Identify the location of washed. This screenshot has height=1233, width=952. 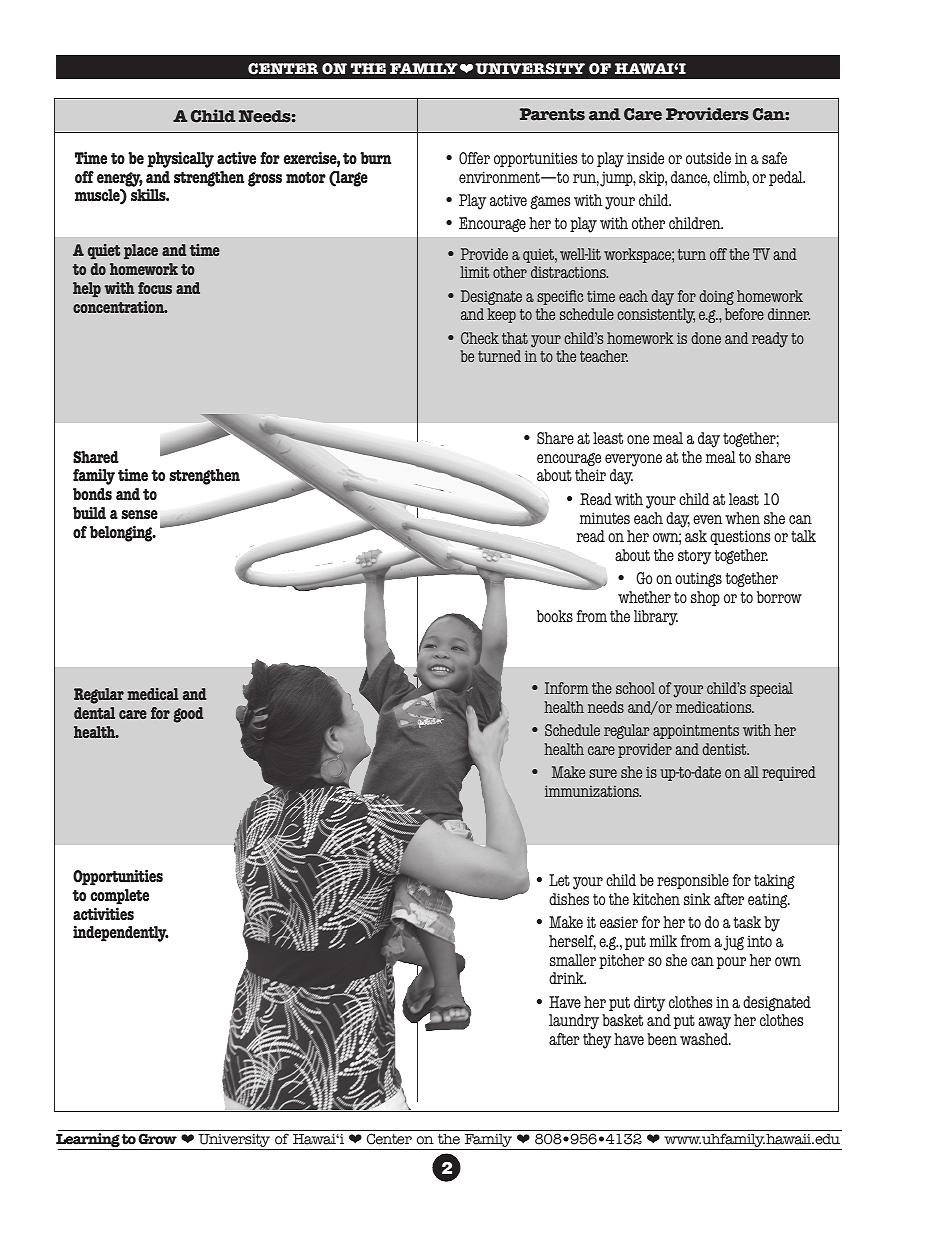
(705, 1039).
